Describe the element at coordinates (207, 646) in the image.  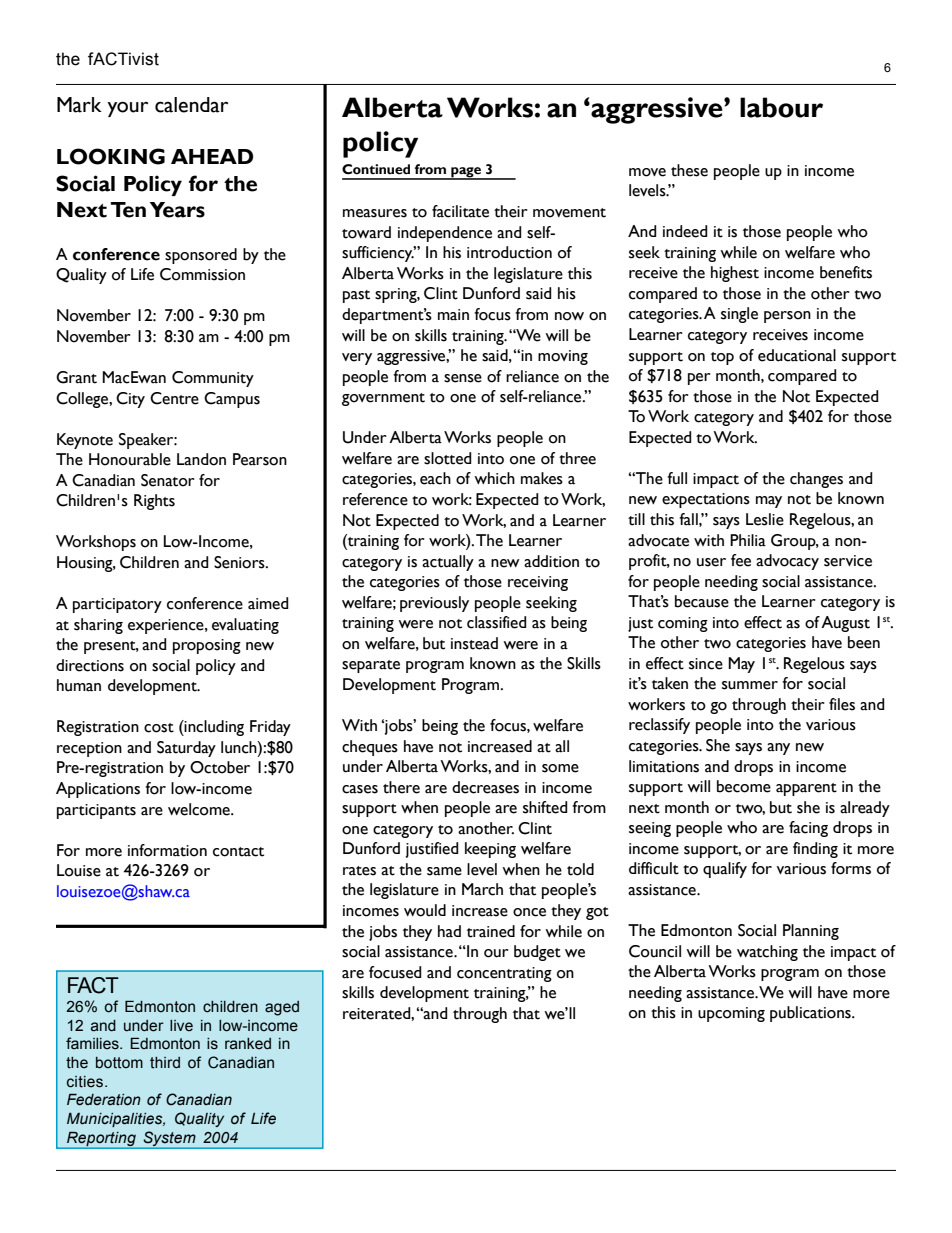
I see `proposing` at that location.
